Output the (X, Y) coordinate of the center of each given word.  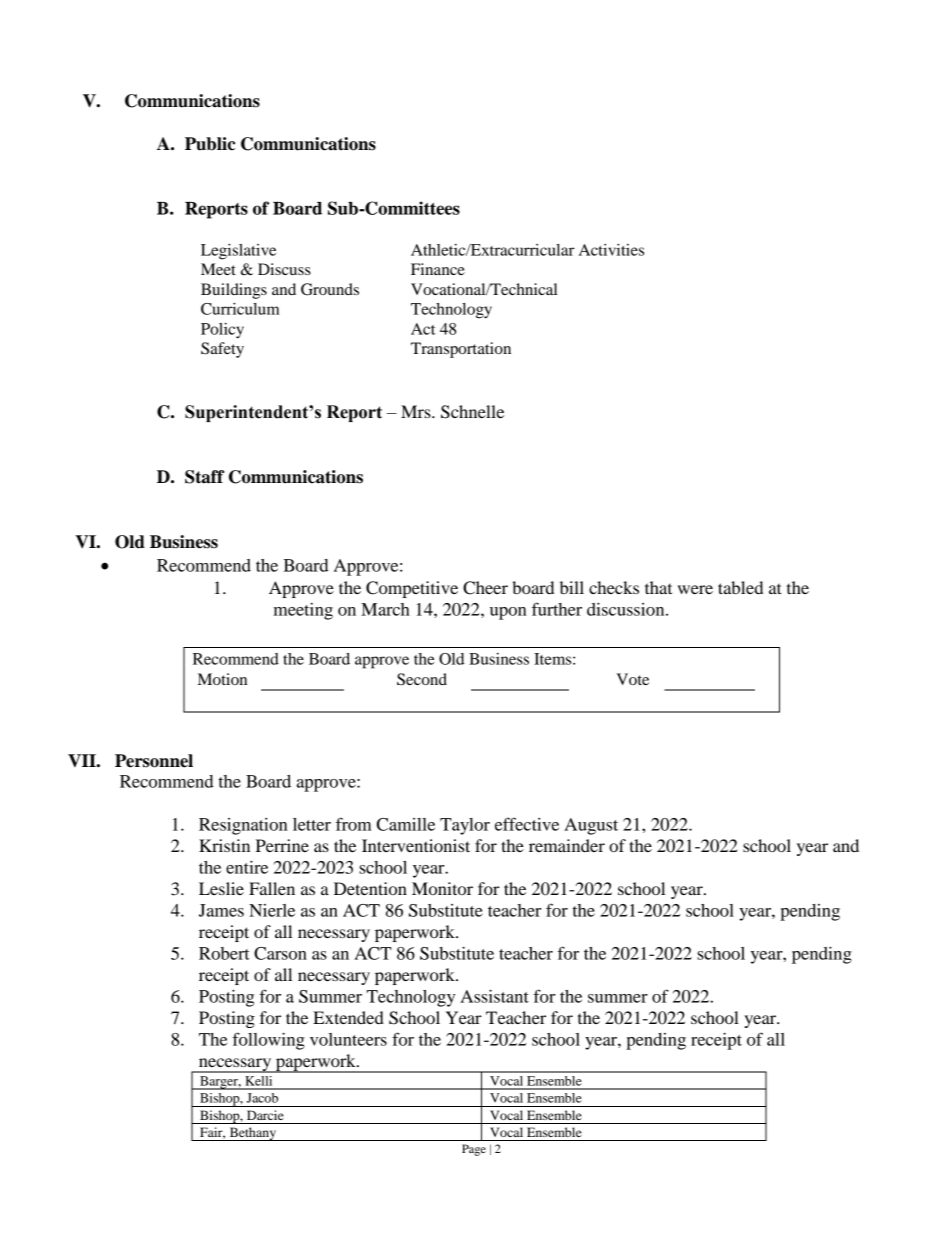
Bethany (252, 1134)
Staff (204, 477)
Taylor (465, 826)
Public (210, 144)
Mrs (417, 411)
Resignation (243, 826)
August (591, 826)
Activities (611, 250)
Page (474, 1150)
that (658, 587)
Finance (438, 269)
